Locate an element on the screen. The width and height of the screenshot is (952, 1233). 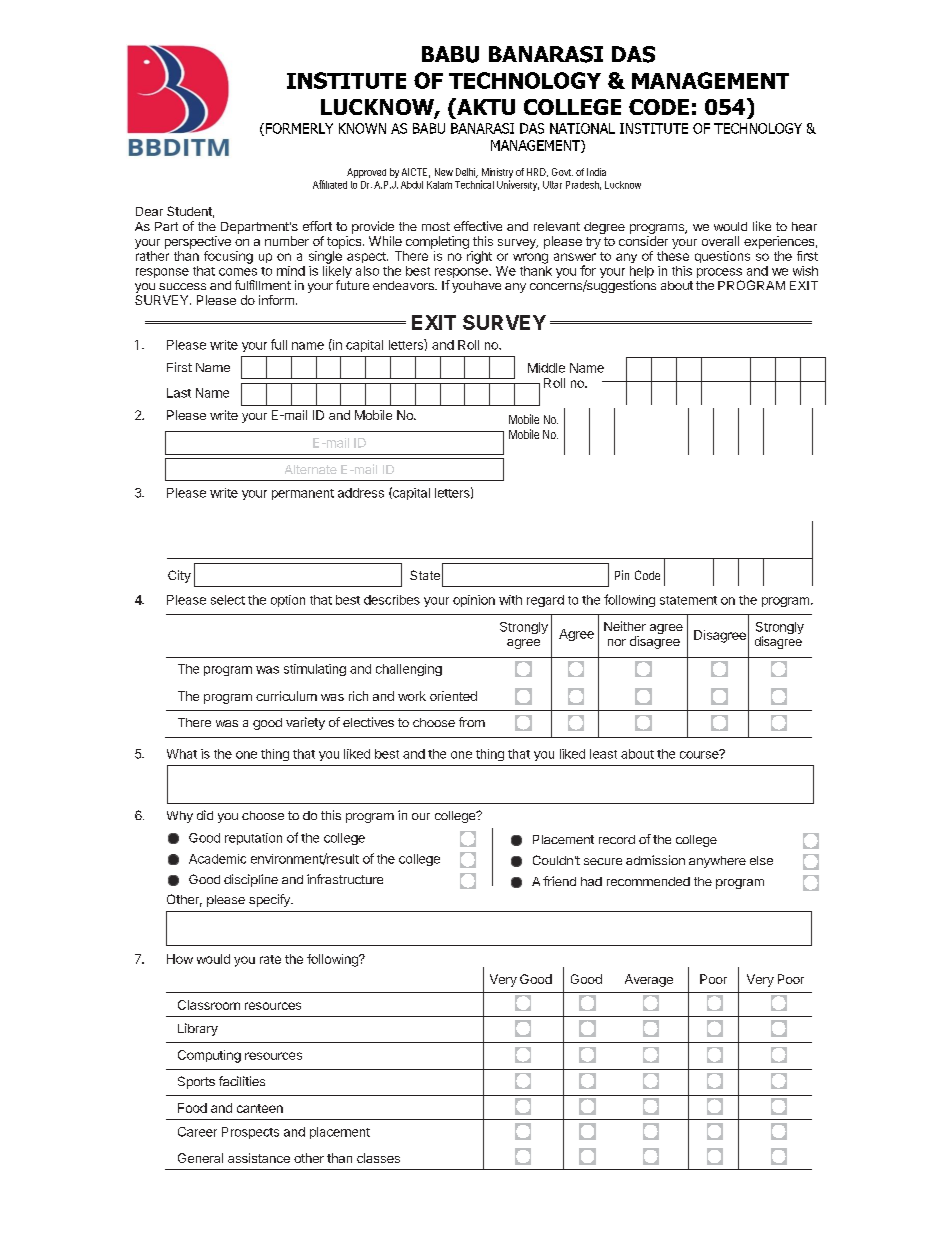
Prospects is located at coordinates (250, 1133).
